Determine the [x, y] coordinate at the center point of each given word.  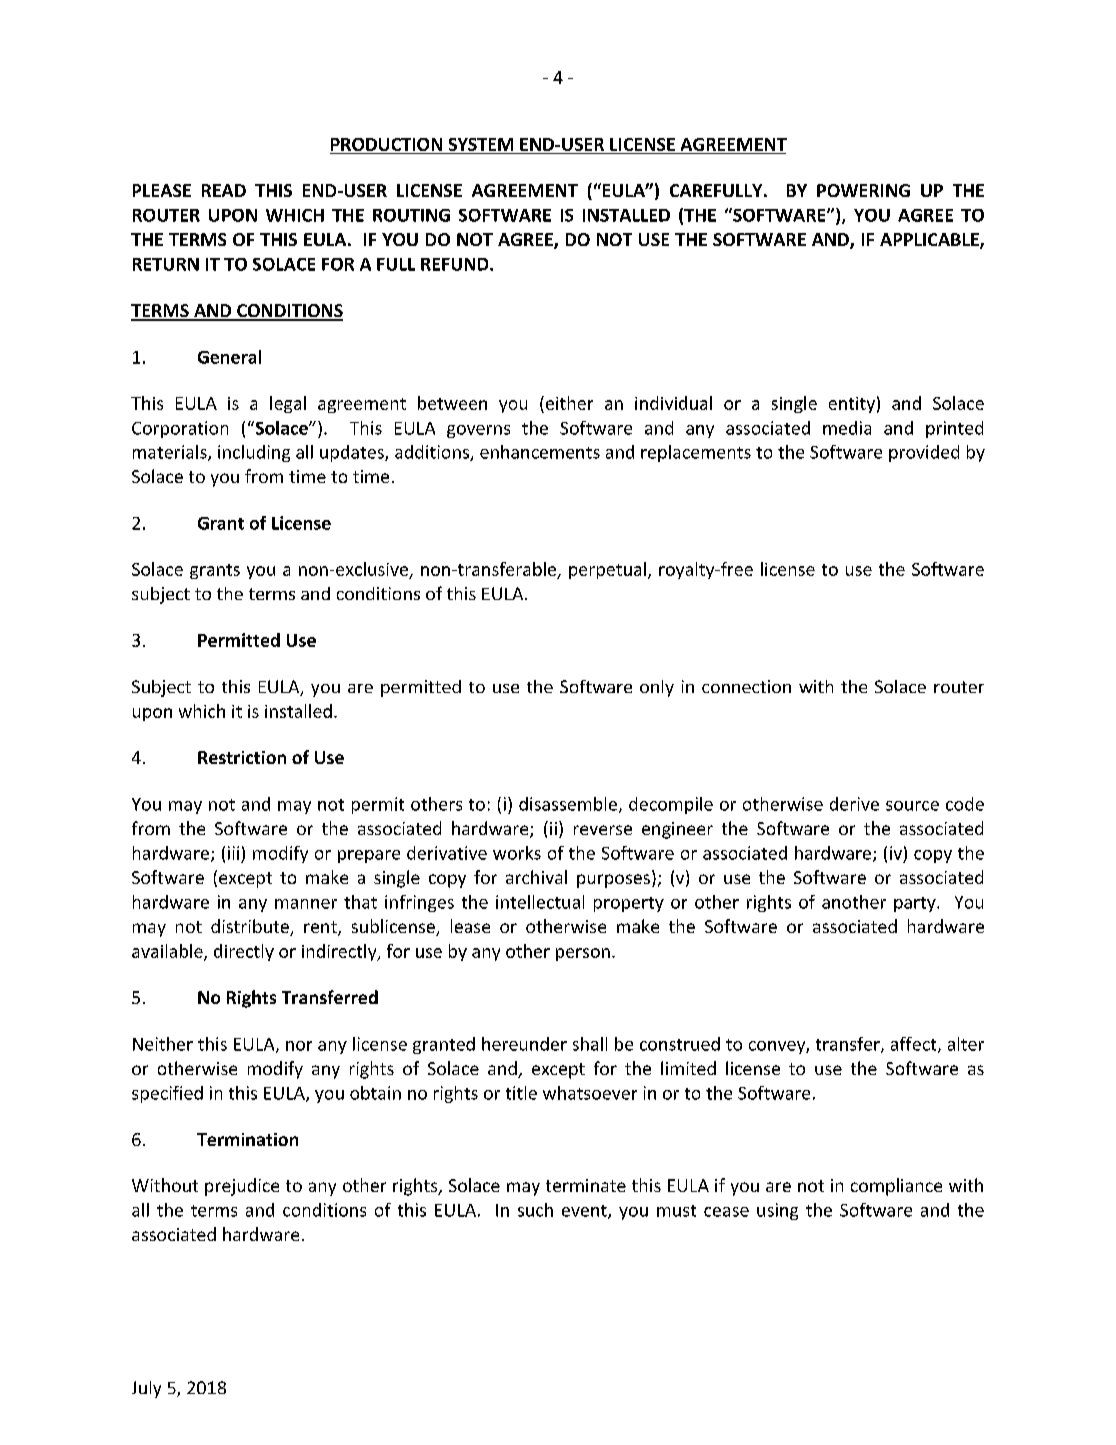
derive [854, 804]
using [777, 1211]
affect [915, 1045]
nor [299, 1046]
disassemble [568, 804]
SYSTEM [481, 144]
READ [224, 190]
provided [924, 453]
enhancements [540, 452]
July [146, 1389]
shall [590, 1044]
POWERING [863, 190]
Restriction [242, 757]
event [585, 1212]
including [254, 453]
